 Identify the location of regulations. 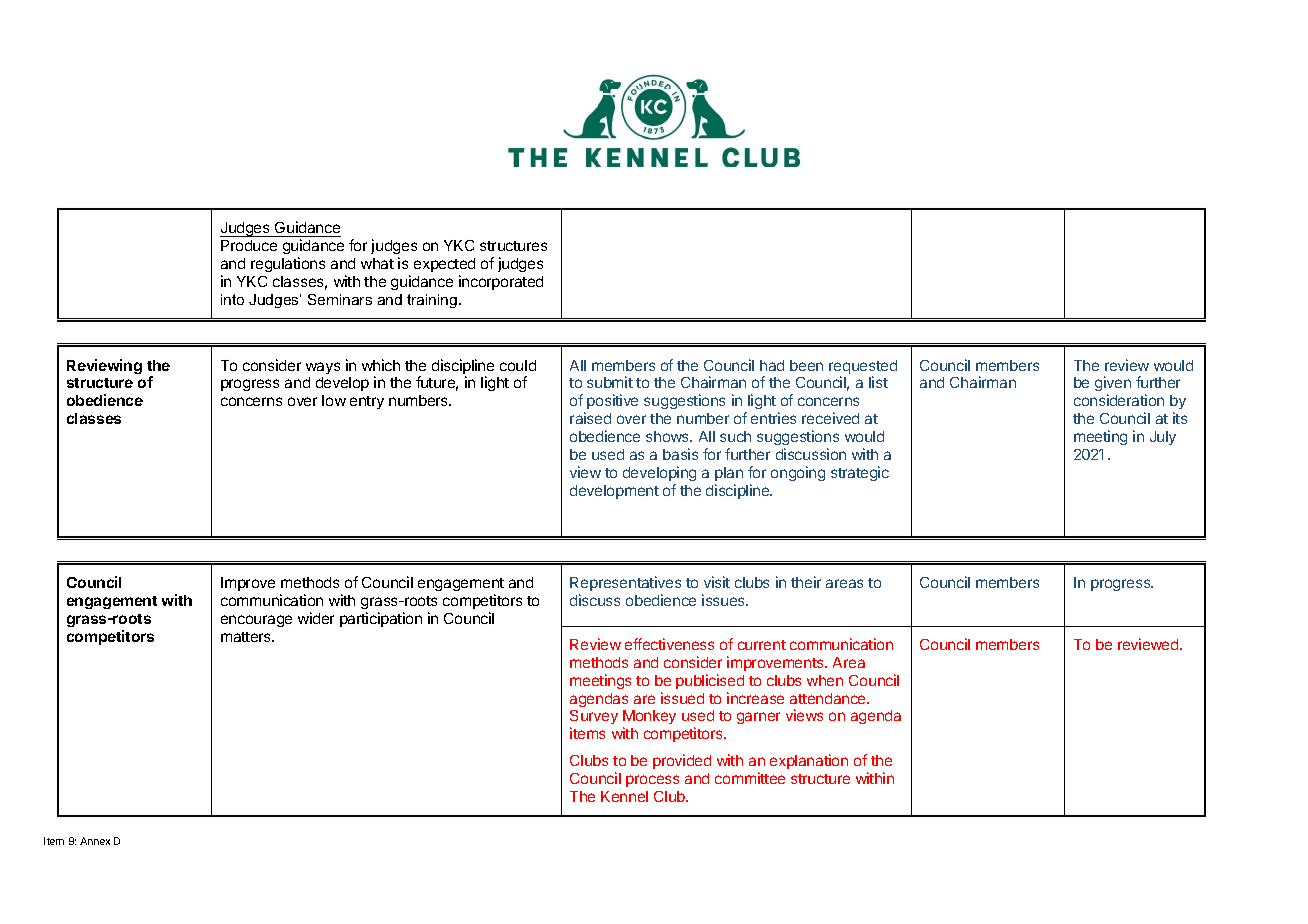
(288, 264).
